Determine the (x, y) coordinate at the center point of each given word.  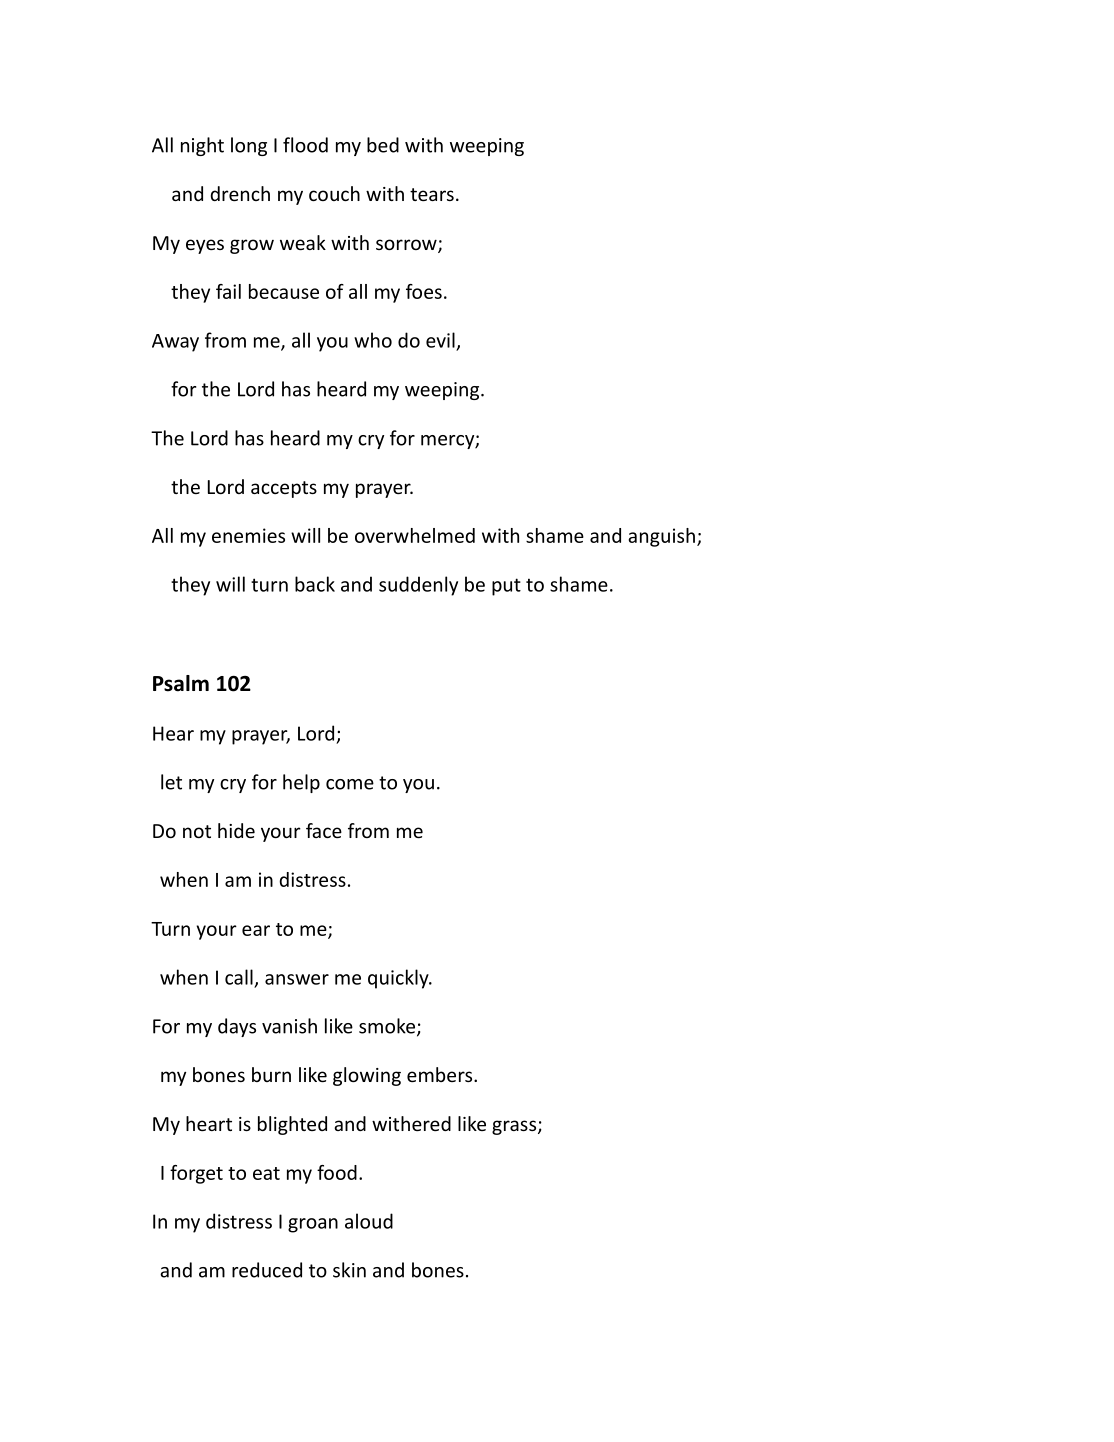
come (350, 784)
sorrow (407, 246)
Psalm (181, 683)
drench (240, 193)
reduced (267, 1270)
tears (432, 194)
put (506, 587)
